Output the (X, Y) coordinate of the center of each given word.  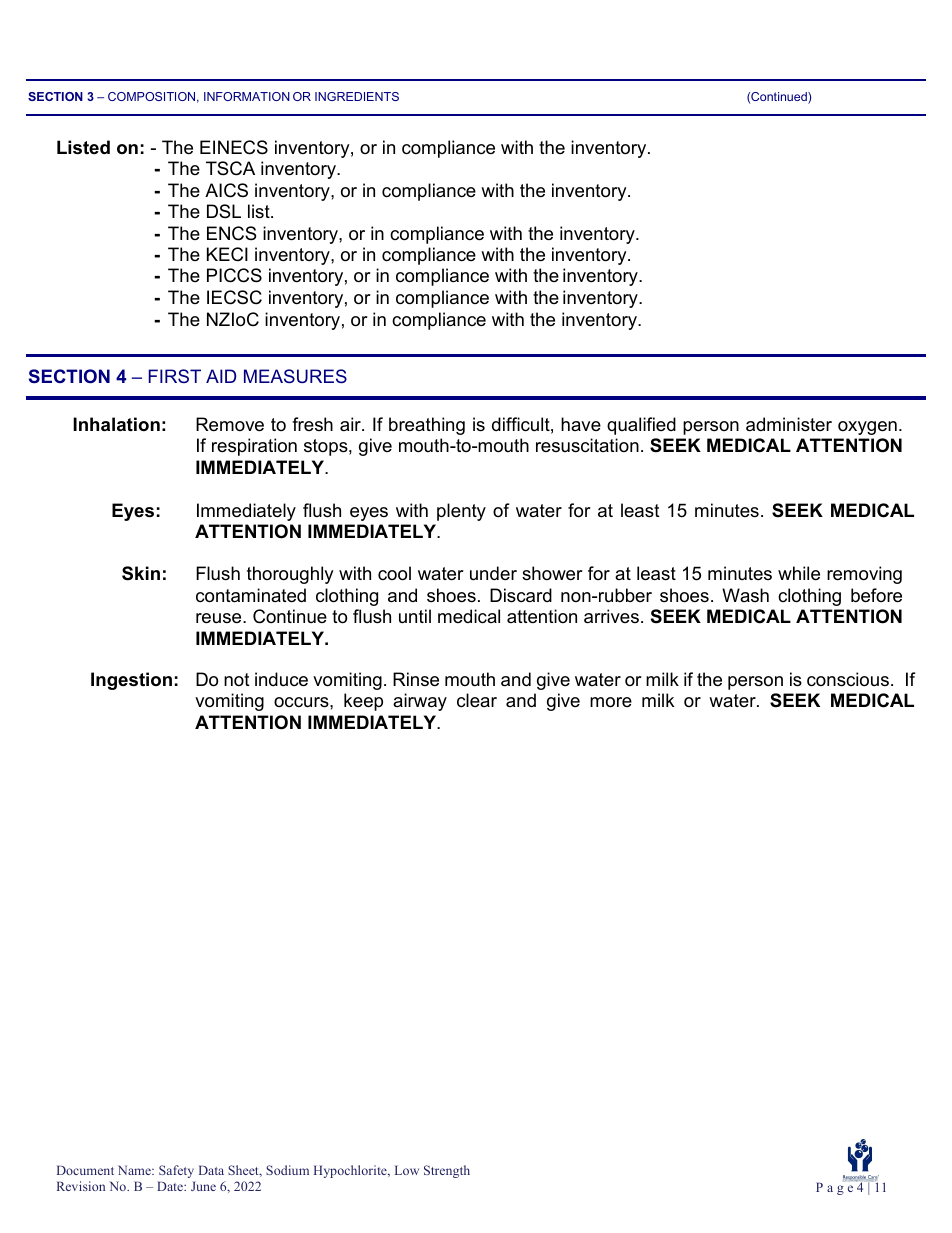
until (415, 616)
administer (789, 424)
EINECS (234, 147)
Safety (176, 1171)
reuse (220, 618)
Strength (447, 1171)
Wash (745, 595)
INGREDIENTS (357, 96)
